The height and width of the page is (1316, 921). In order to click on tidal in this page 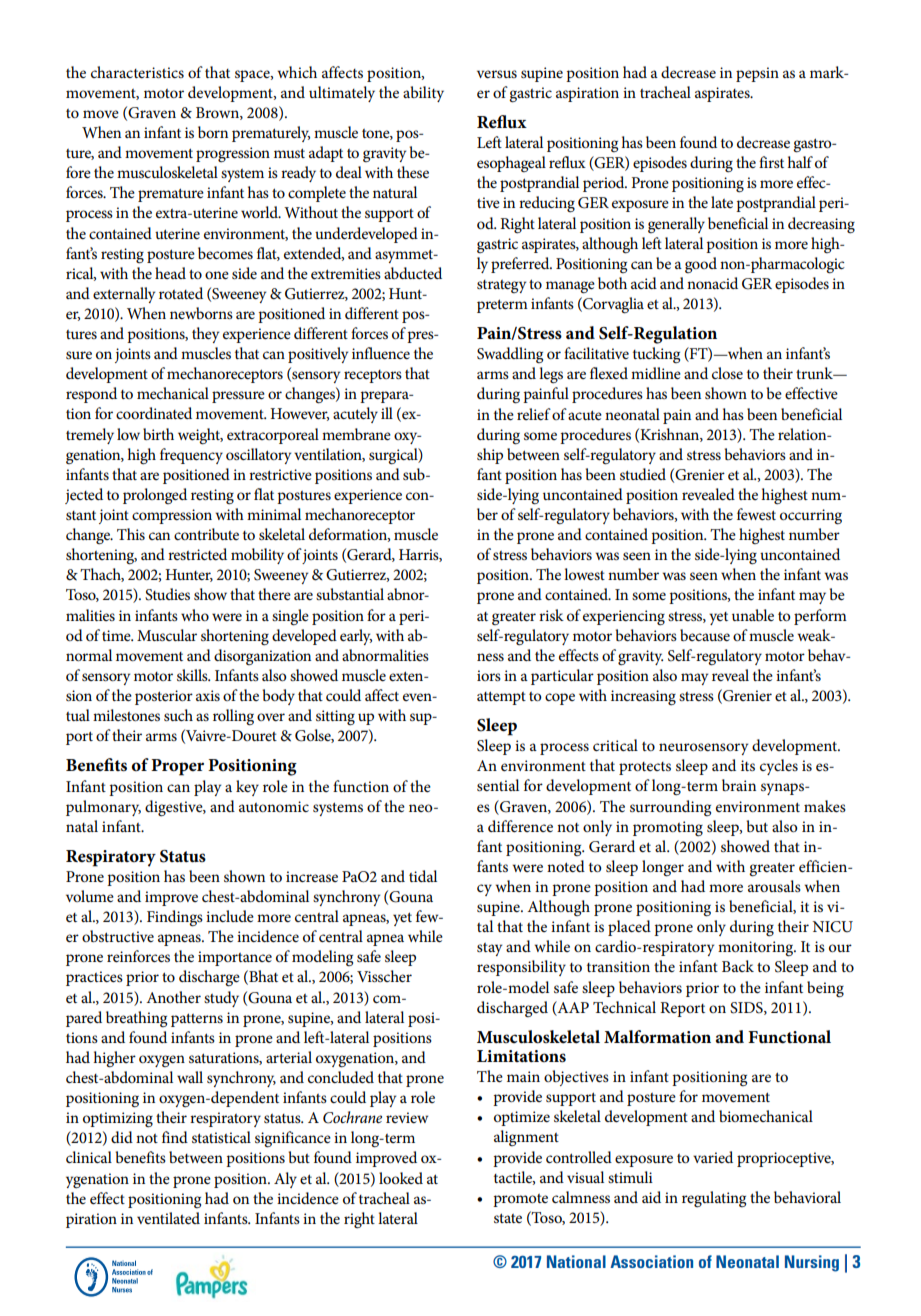, I will do `click(423, 876)`.
